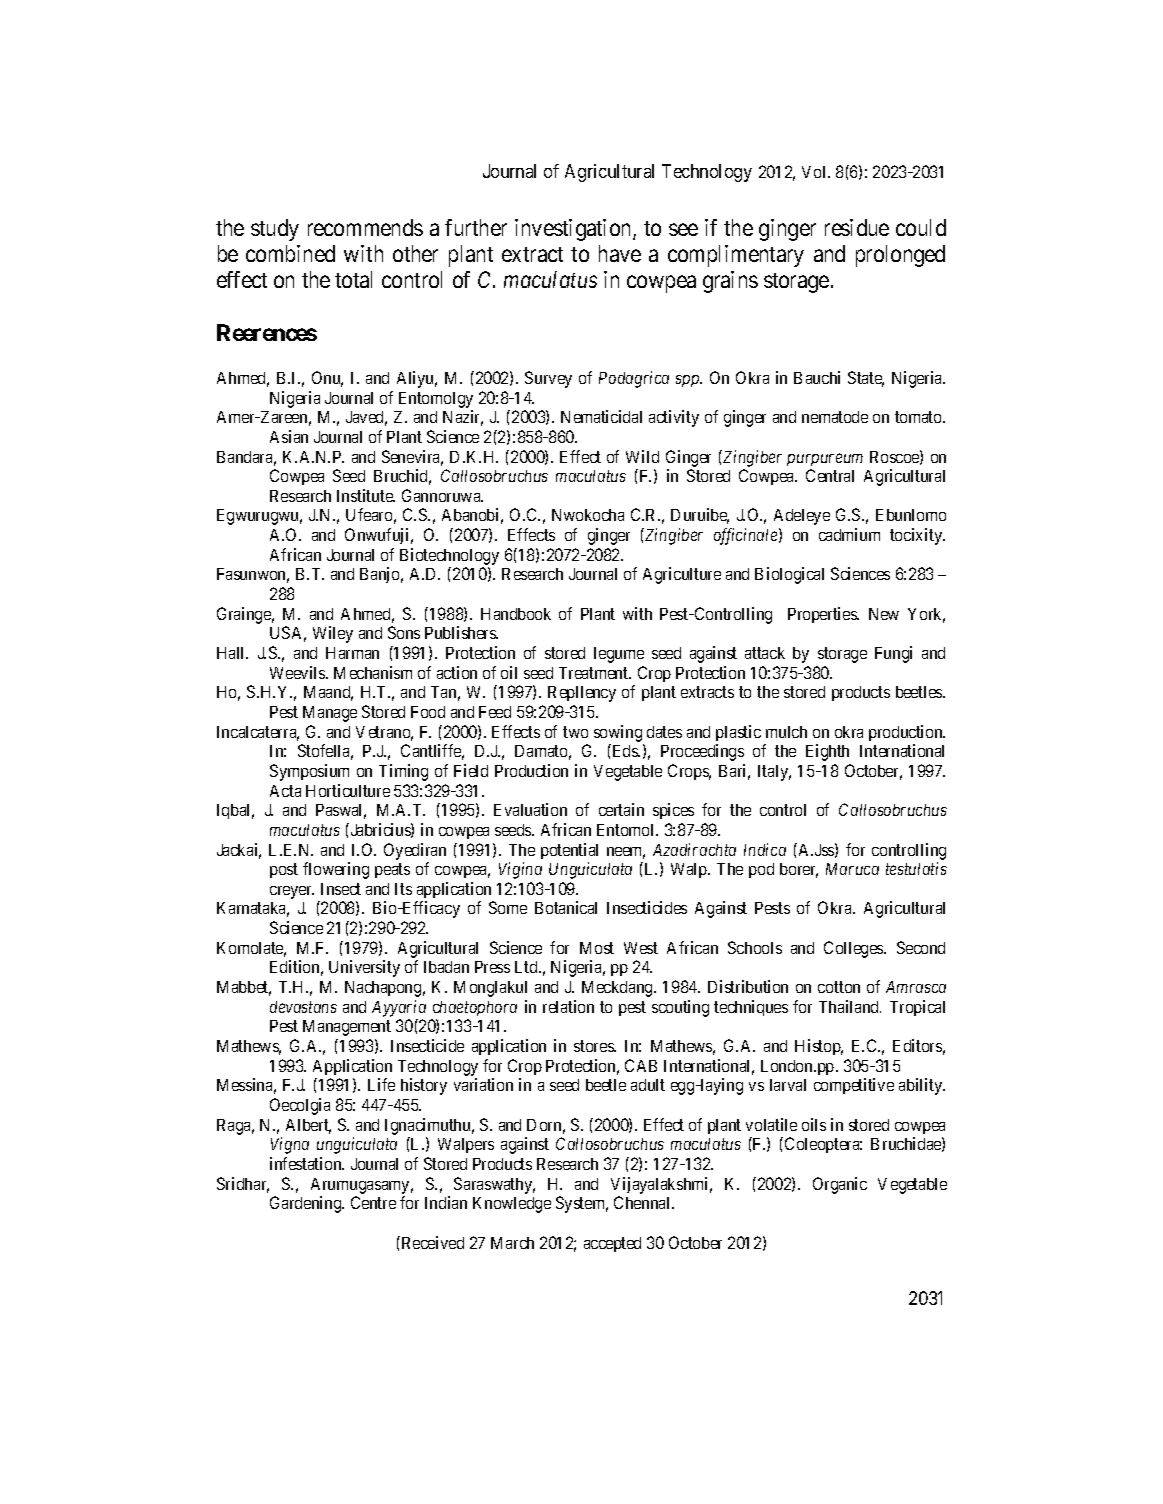  Describe the element at coordinates (574, 230) in the document. I see `investigation` at that location.
